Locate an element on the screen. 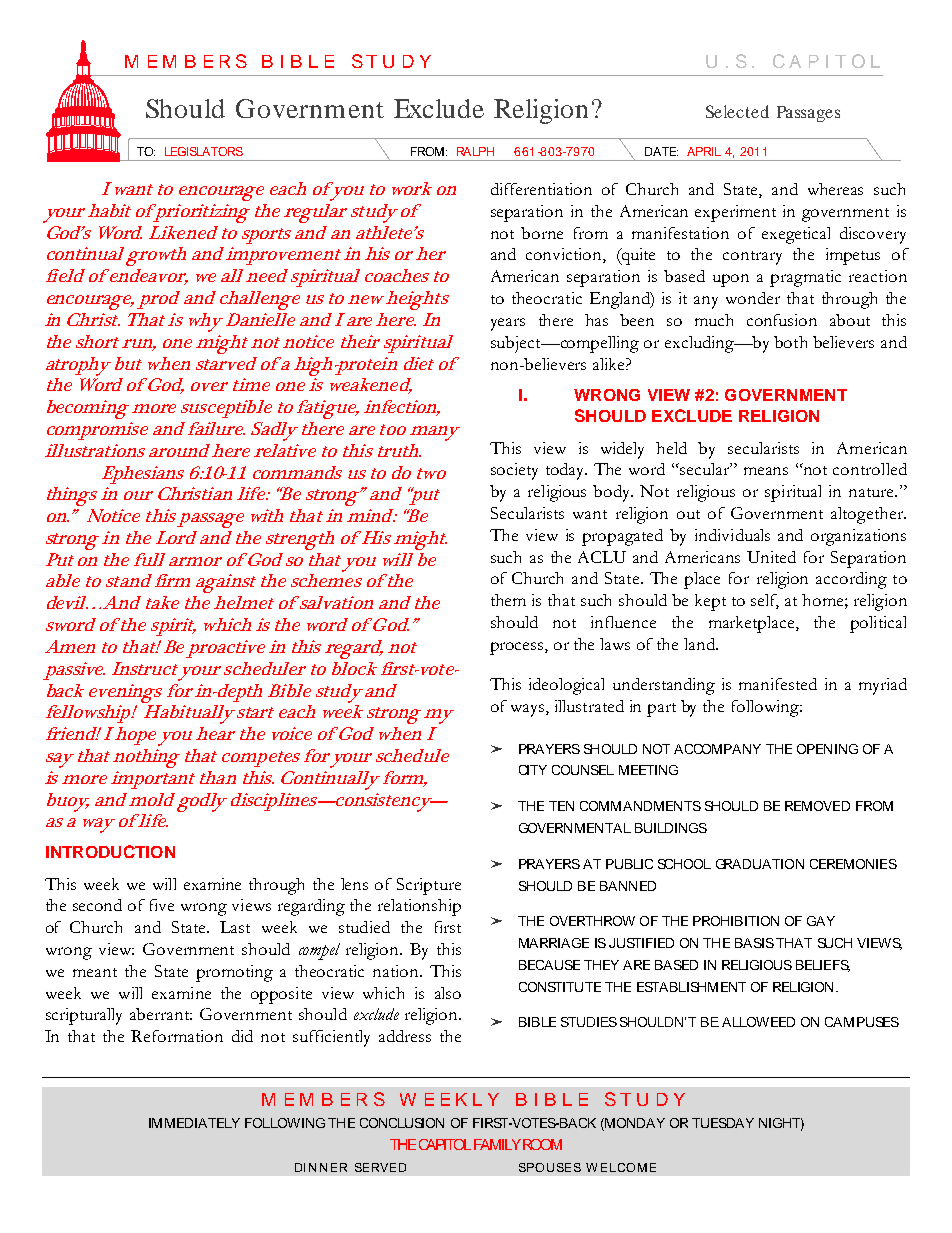 This screenshot has height=1233, width=952. RALPH is located at coordinates (475, 151).
